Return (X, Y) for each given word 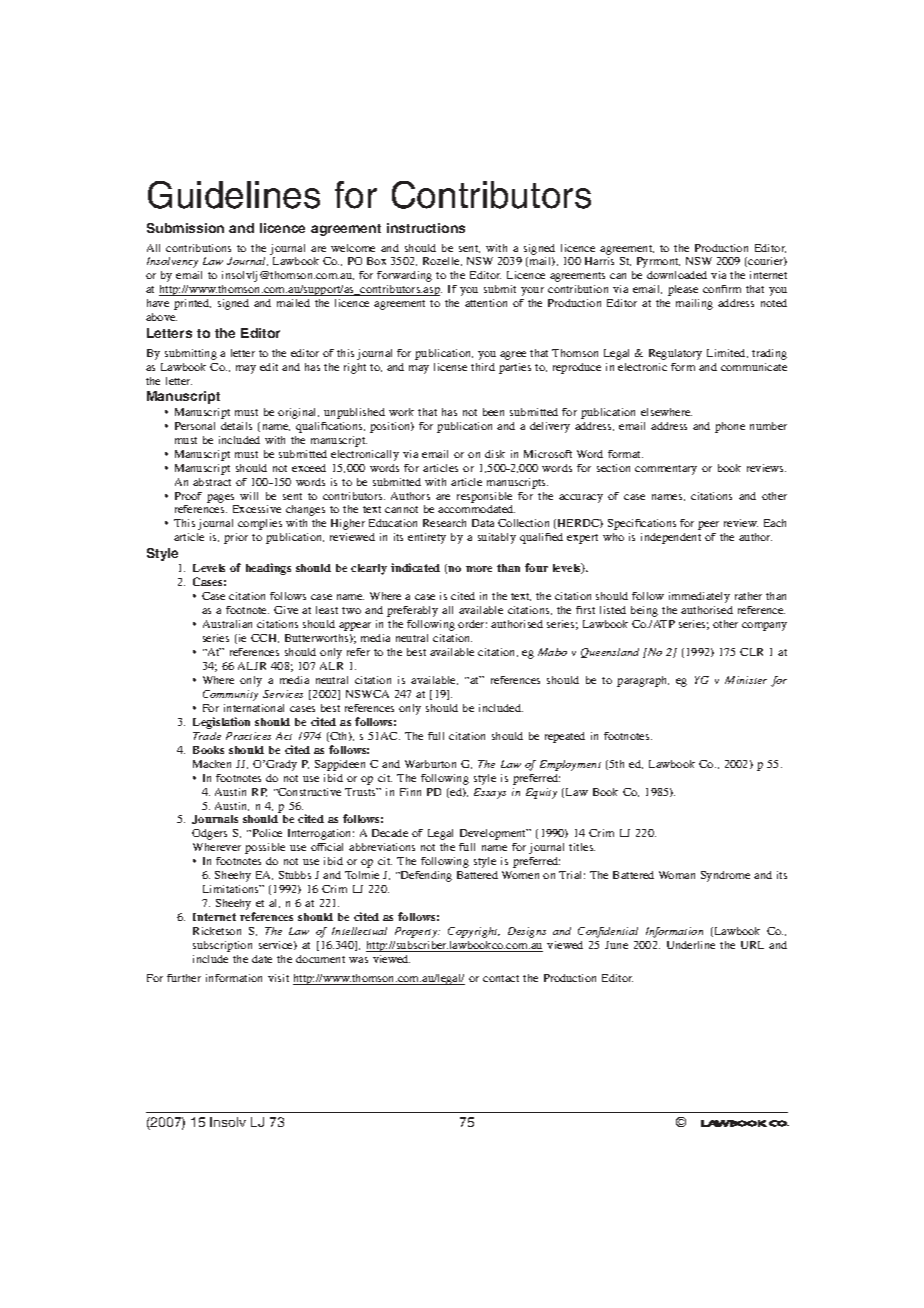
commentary (666, 470)
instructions (426, 228)
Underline (691, 945)
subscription (222, 946)
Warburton (430, 764)
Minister (746, 680)
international (254, 708)
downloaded (677, 275)
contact (501, 978)
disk (495, 454)
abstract (212, 482)
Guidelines (234, 195)
